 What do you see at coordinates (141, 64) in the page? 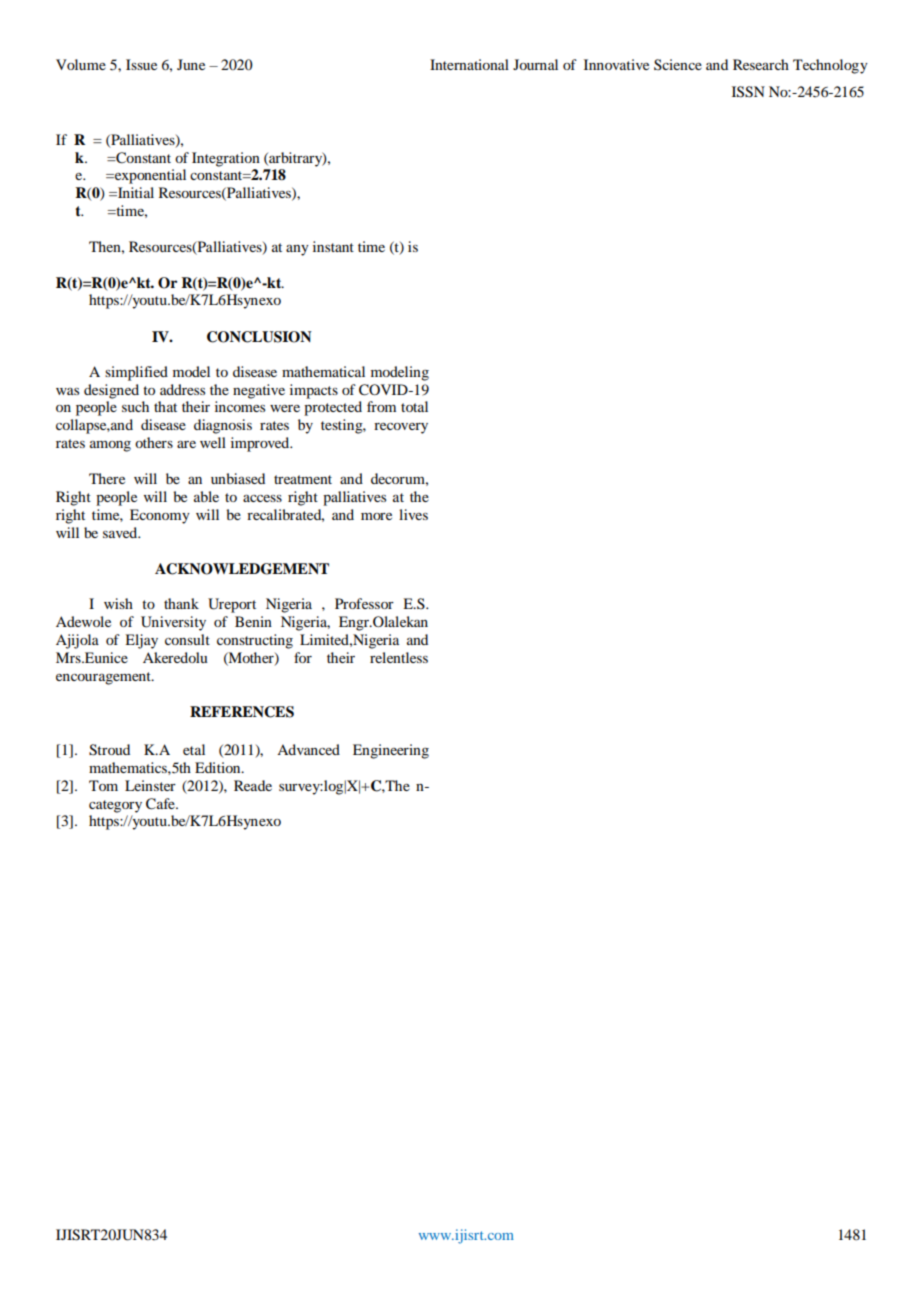
I see `Issue` at bounding box center [141, 64].
